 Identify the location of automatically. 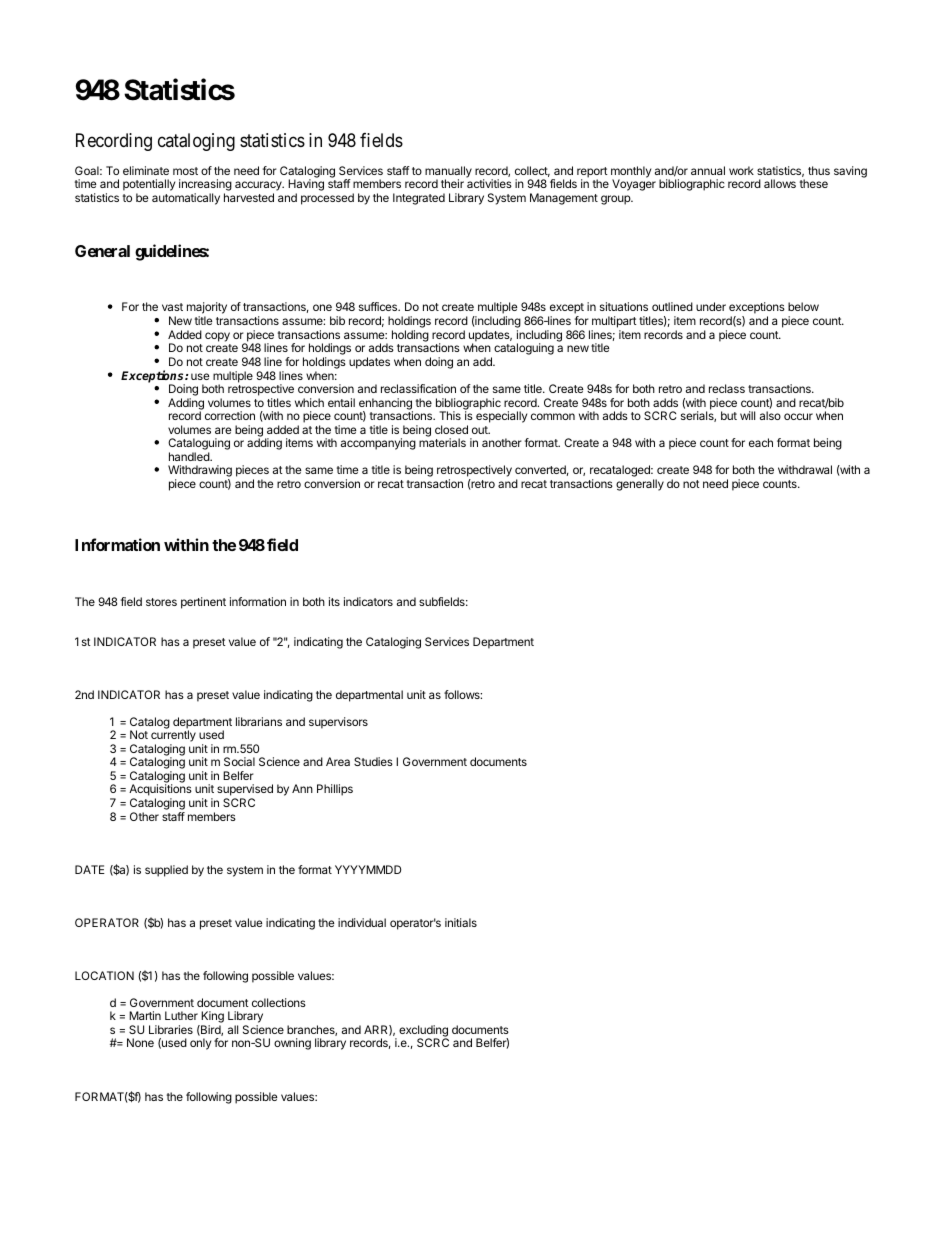
(186, 199).
